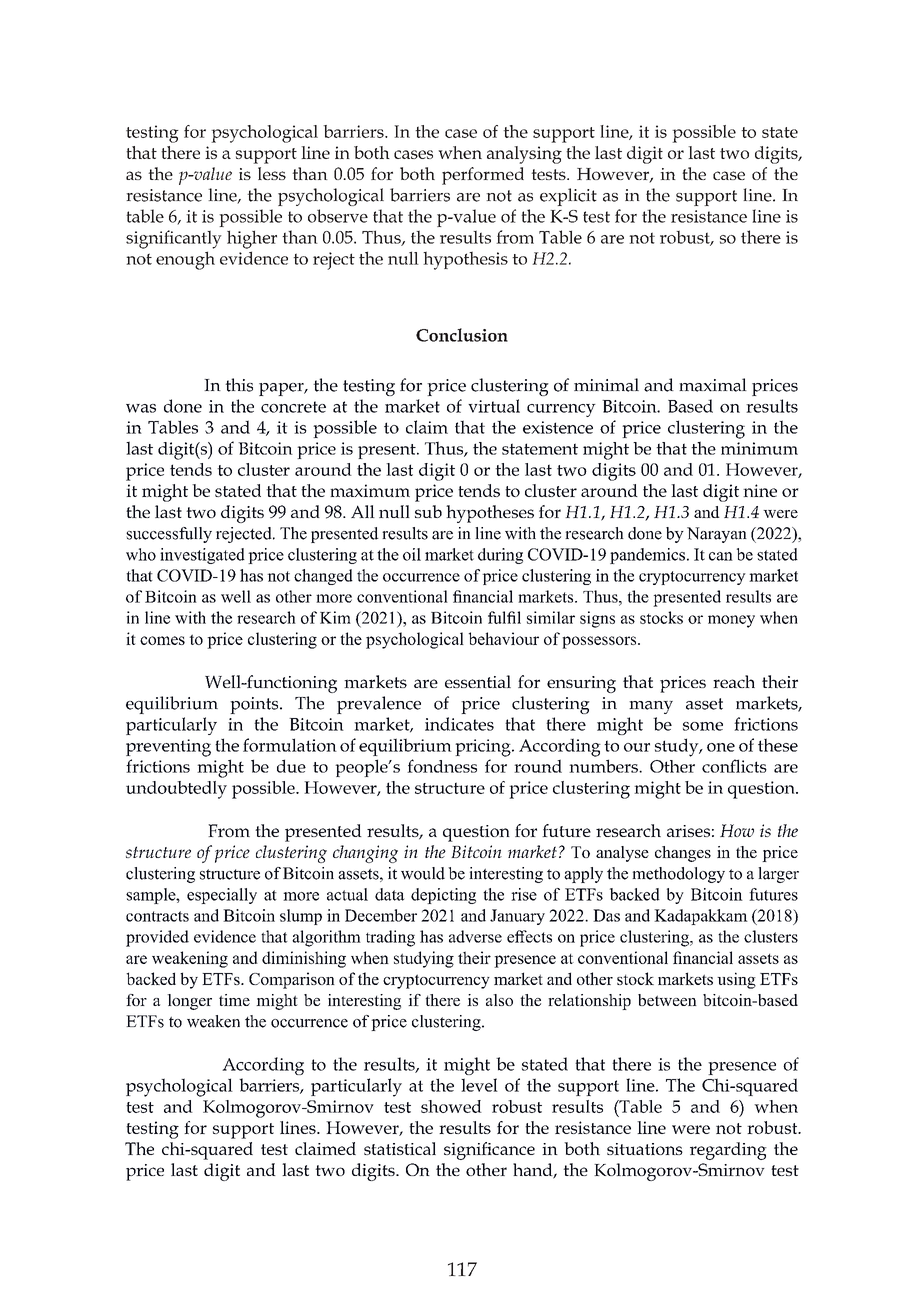 This image has width=924, height=1311. What do you see at coordinates (728, 1151) in the image?
I see `regarding` at bounding box center [728, 1151].
